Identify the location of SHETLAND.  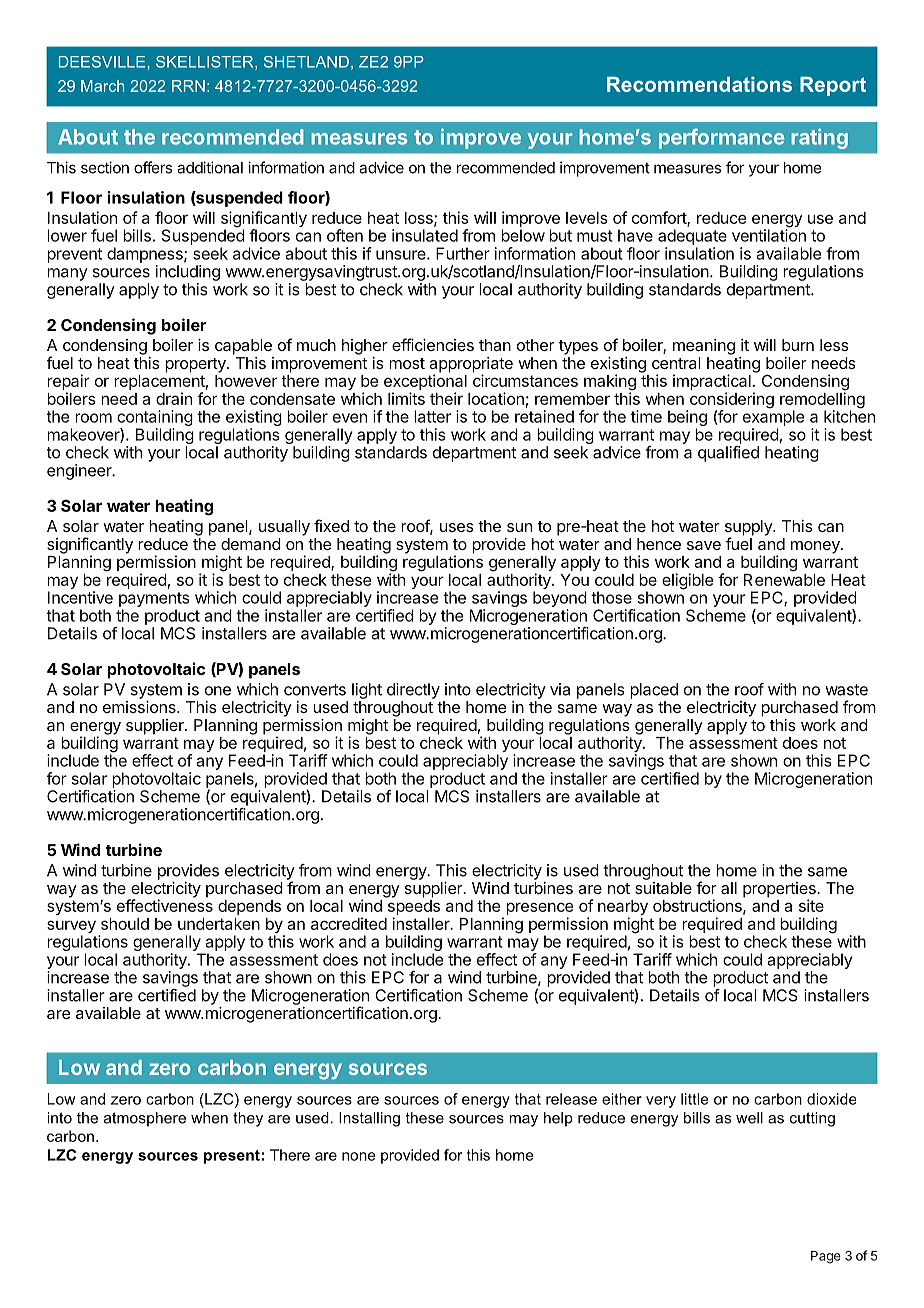
(306, 62).
